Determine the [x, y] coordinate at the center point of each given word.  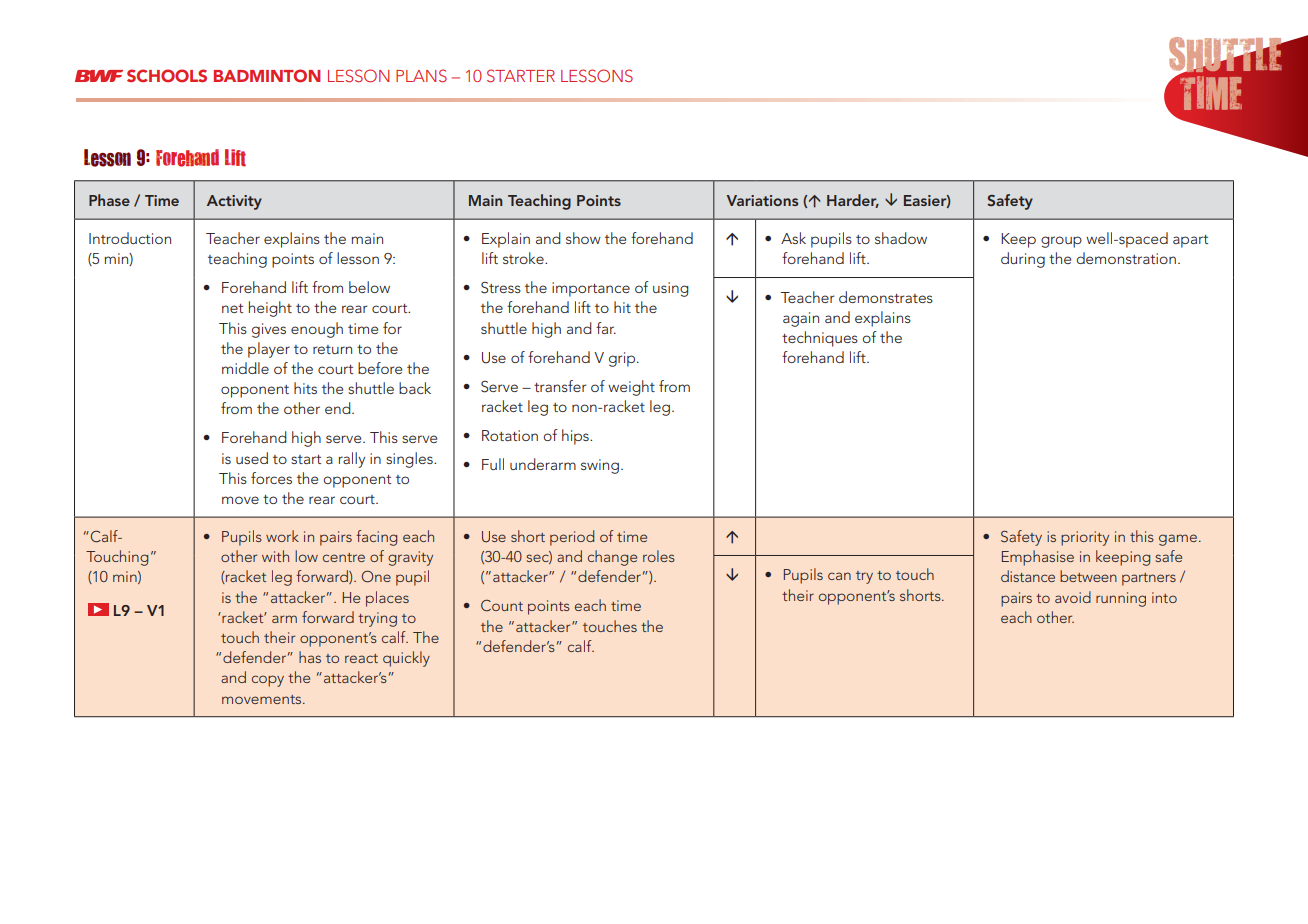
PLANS [421, 76]
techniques [820, 339]
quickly [406, 659]
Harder [853, 201]
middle [245, 368]
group [1061, 242]
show [583, 238]
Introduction [130, 238]
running [1121, 599]
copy [268, 681]
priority [1085, 538]
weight [631, 388]
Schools [167, 76]
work [282, 536]
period [572, 538]
